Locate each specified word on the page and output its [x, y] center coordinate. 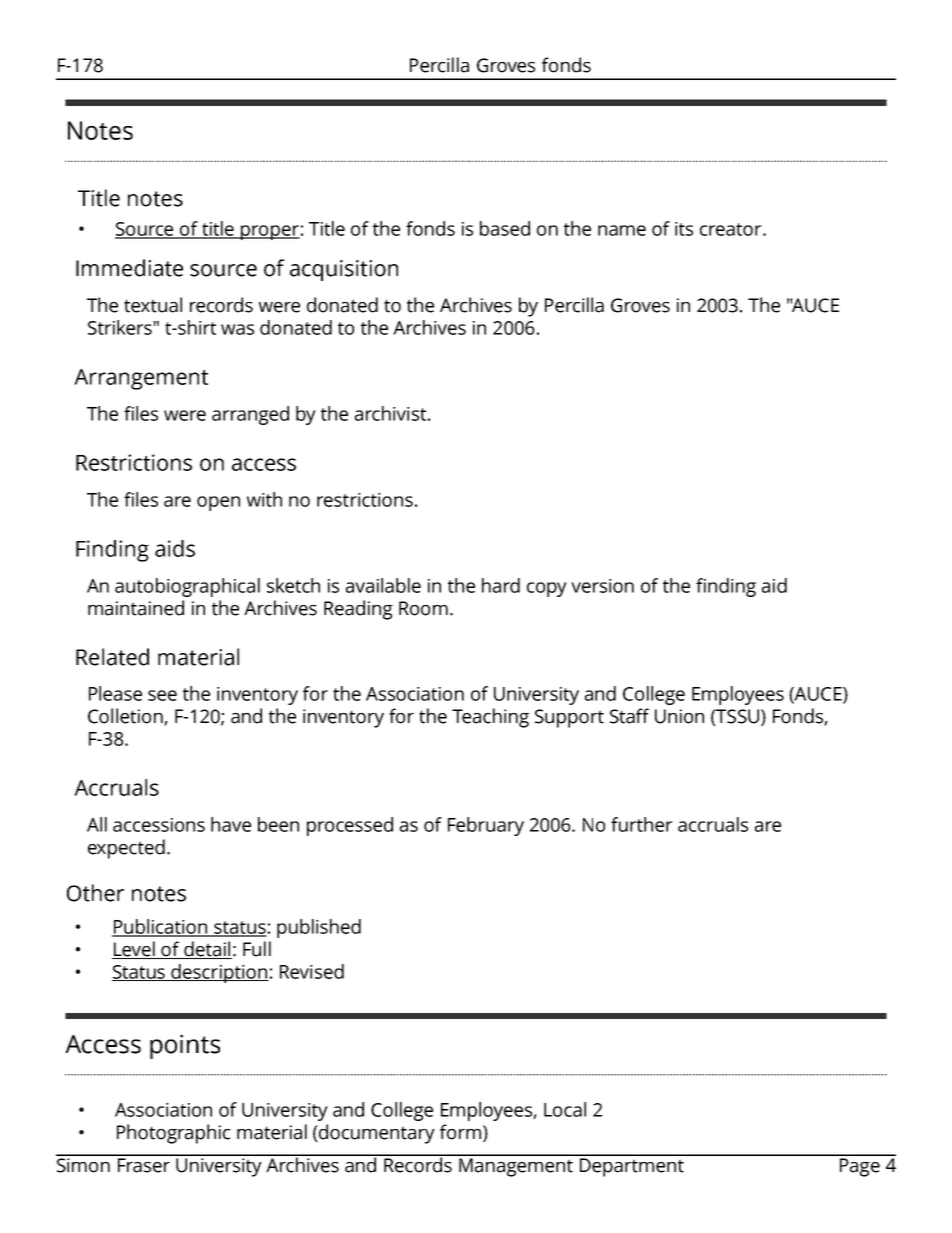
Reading [358, 610]
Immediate [129, 268]
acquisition [344, 270]
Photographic [173, 1134]
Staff [629, 716]
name [622, 230]
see [162, 695]
